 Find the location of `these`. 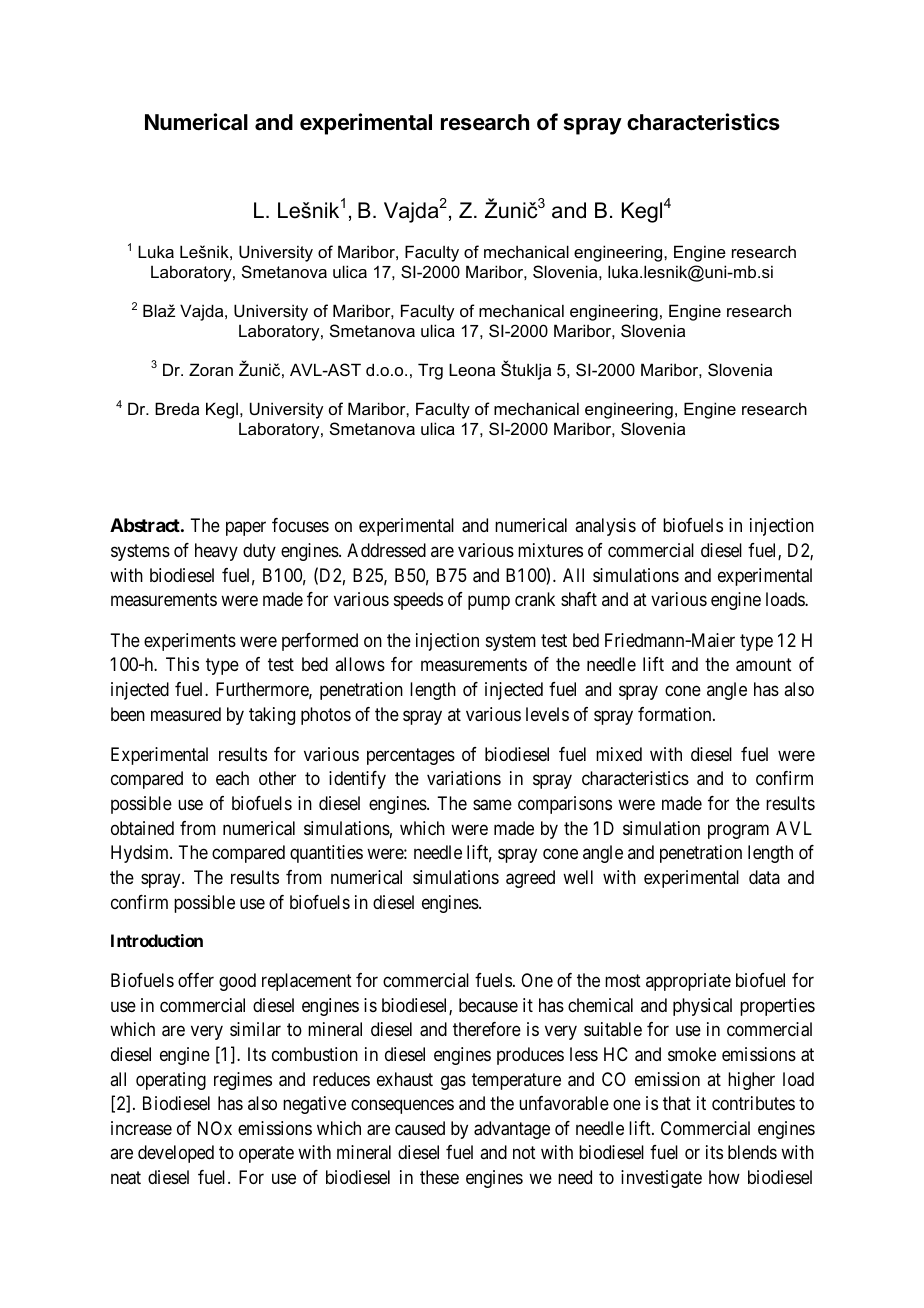

these is located at coordinates (439, 1177).
